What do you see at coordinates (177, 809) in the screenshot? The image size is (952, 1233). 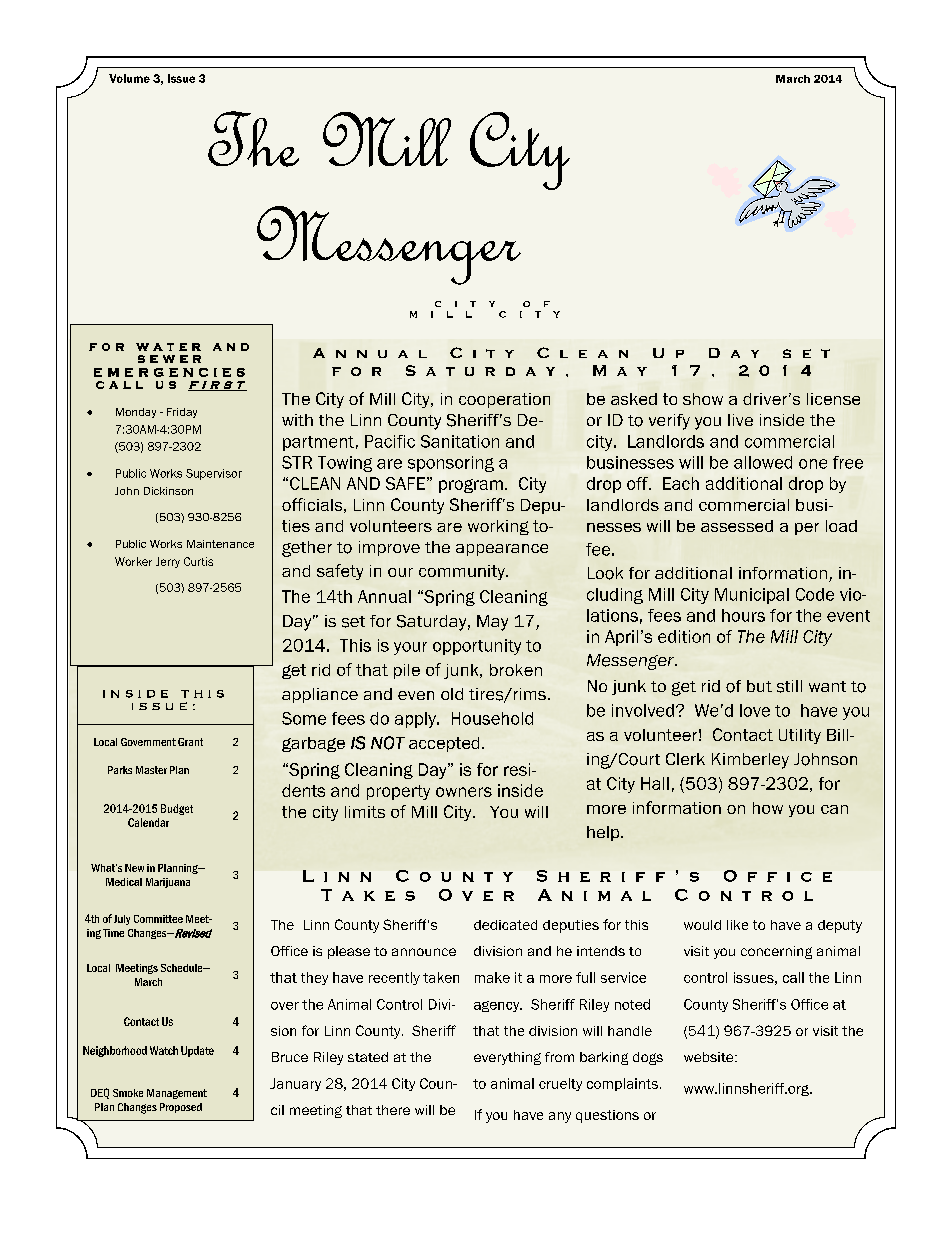 I see `Budget` at bounding box center [177, 809].
